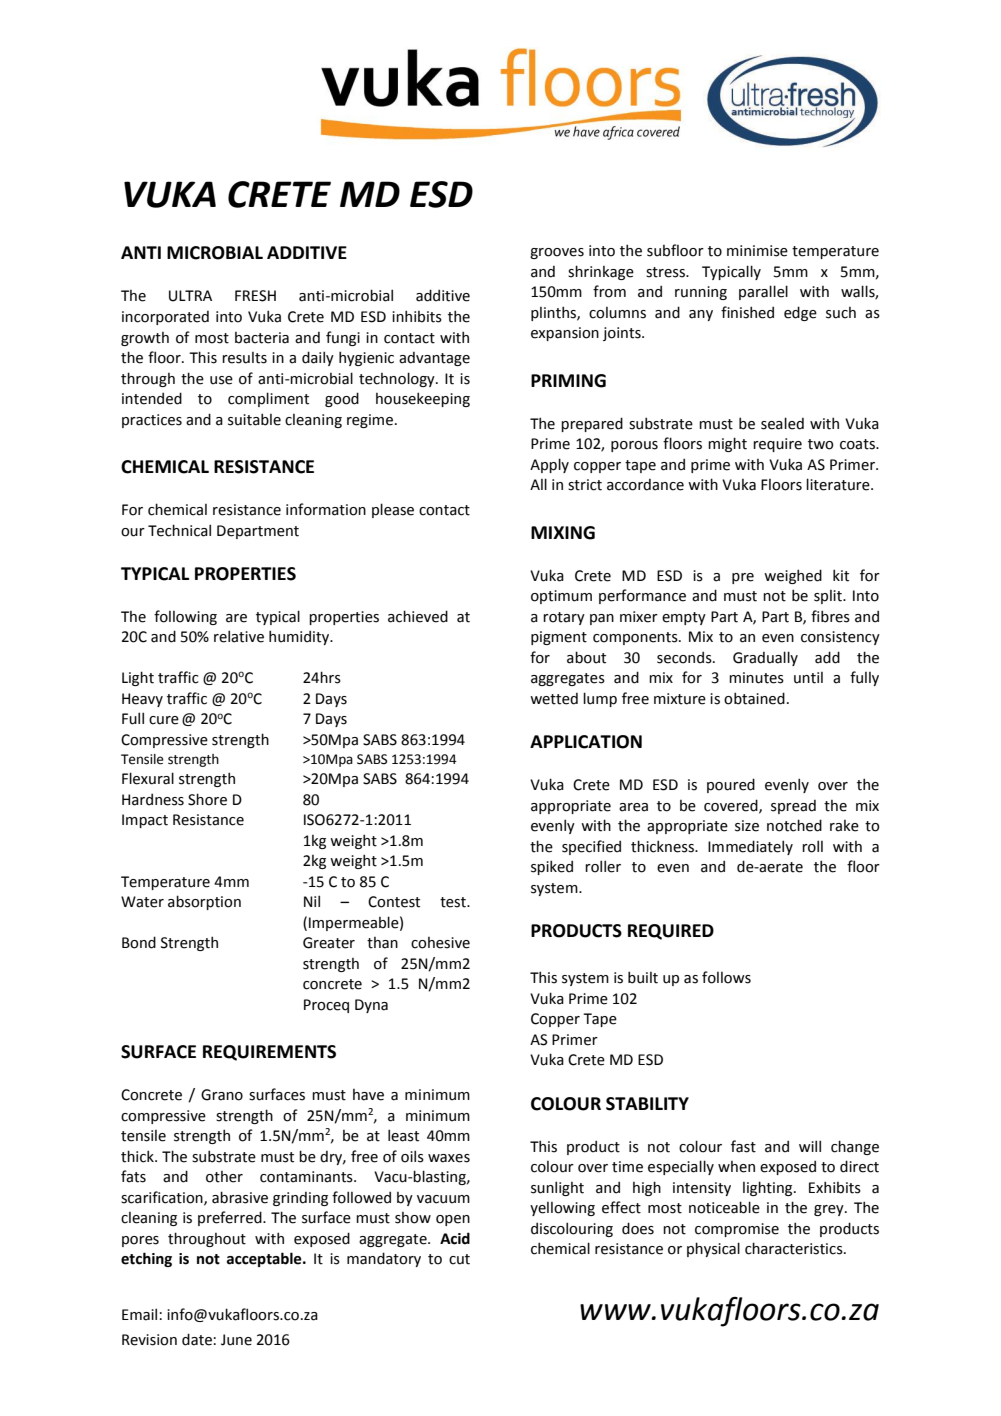 This image has height=1416, width=1001. Describe the element at coordinates (726, 977) in the image. I see `follows` at that location.
